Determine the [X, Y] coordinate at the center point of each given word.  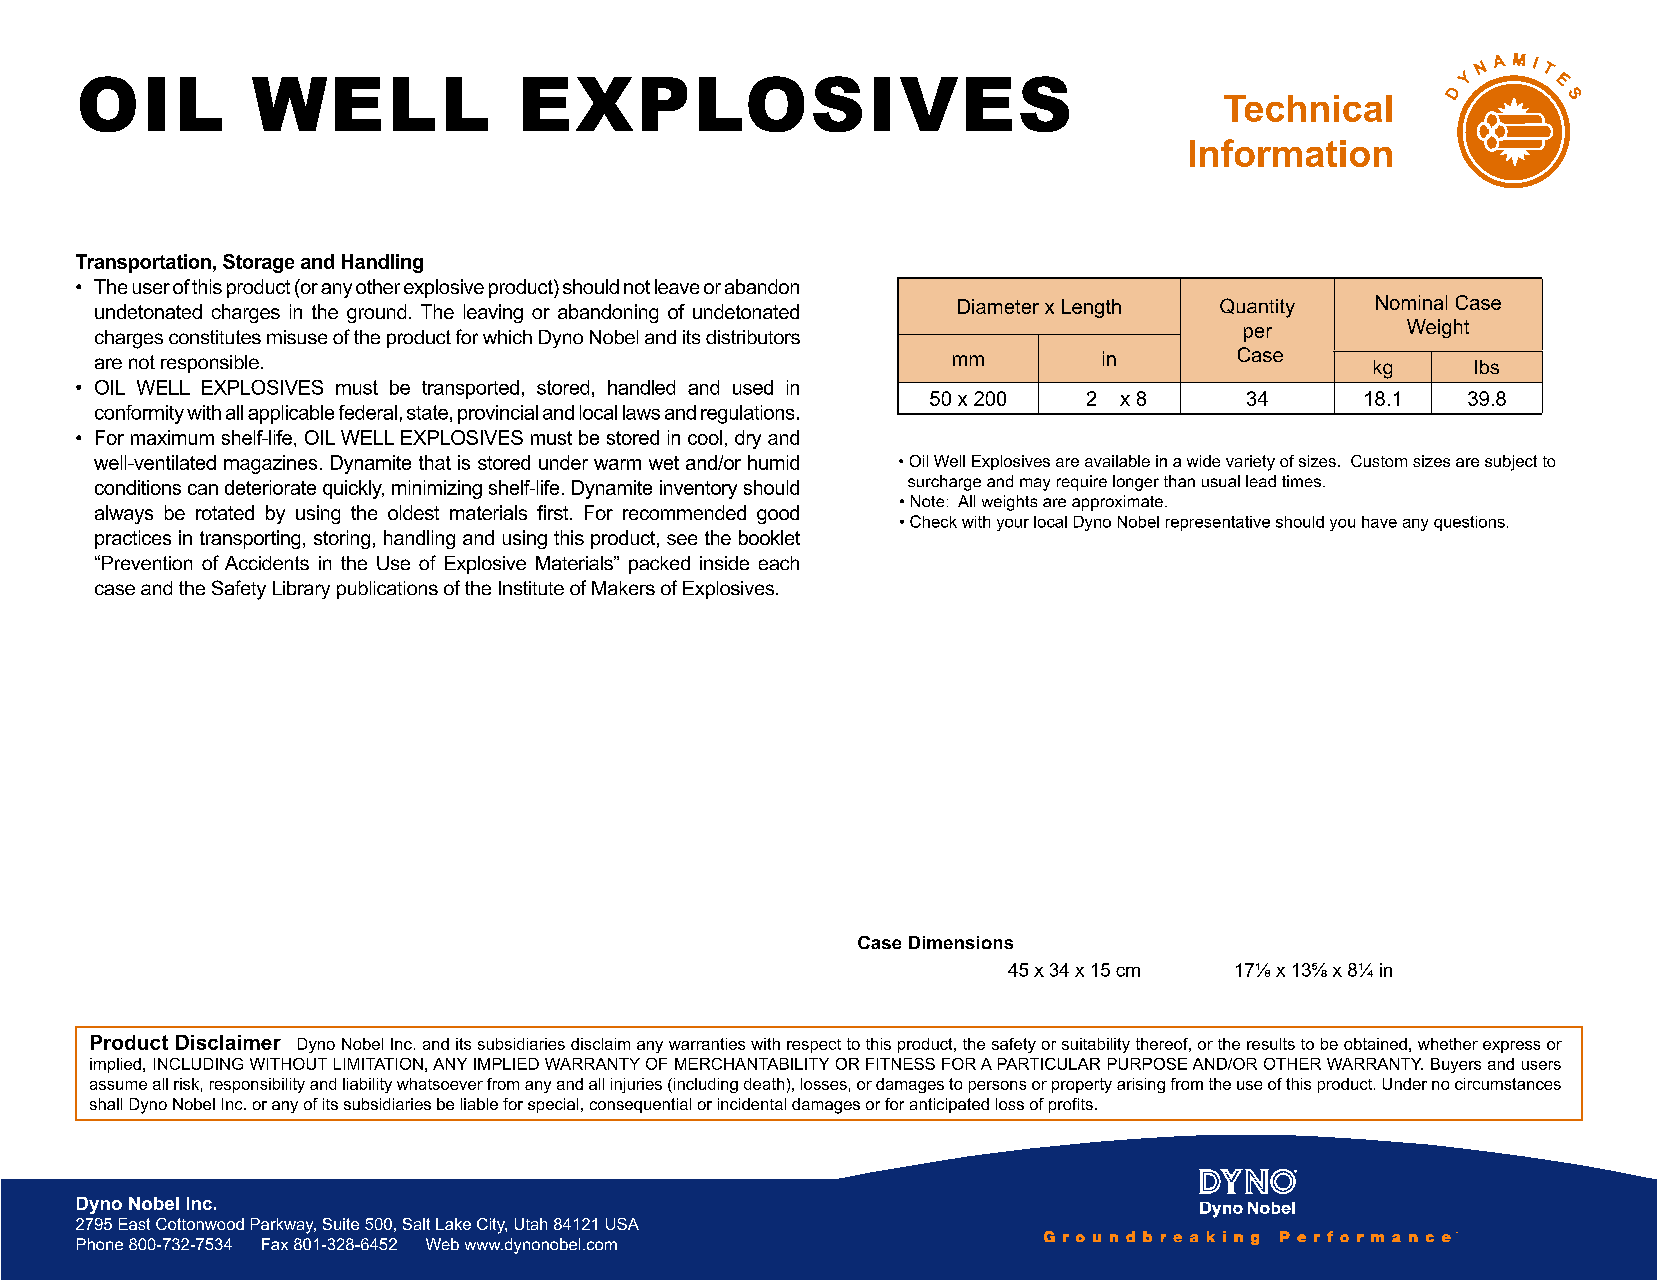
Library [301, 590]
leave [677, 286]
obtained [1375, 1044]
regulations [747, 414]
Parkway [283, 1226]
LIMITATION [378, 1064]
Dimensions [961, 942]
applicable [291, 414]
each [779, 563]
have [1379, 522]
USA [622, 1224]
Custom [1379, 461]
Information [1291, 153]
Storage [258, 263]
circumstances [1508, 1084]
